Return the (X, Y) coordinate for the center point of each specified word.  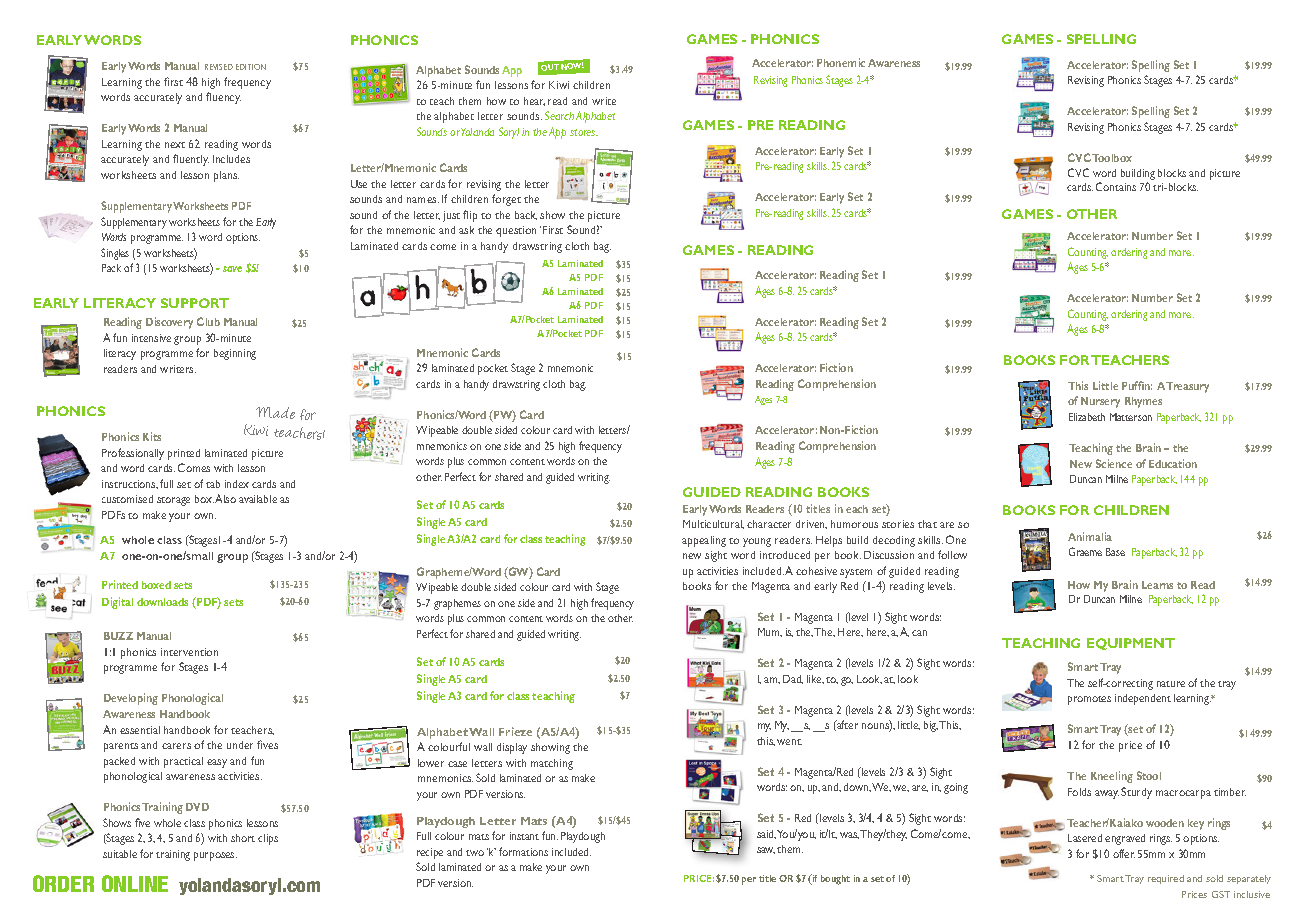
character (769, 524)
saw (766, 850)
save (232, 269)
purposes (215, 856)
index (237, 484)
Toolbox (1112, 158)
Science (1114, 463)
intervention (189, 652)
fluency (223, 98)
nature (1171, 684)
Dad (793, 679)
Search (559, 115)
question (516, 231)
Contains (1116, 186)
